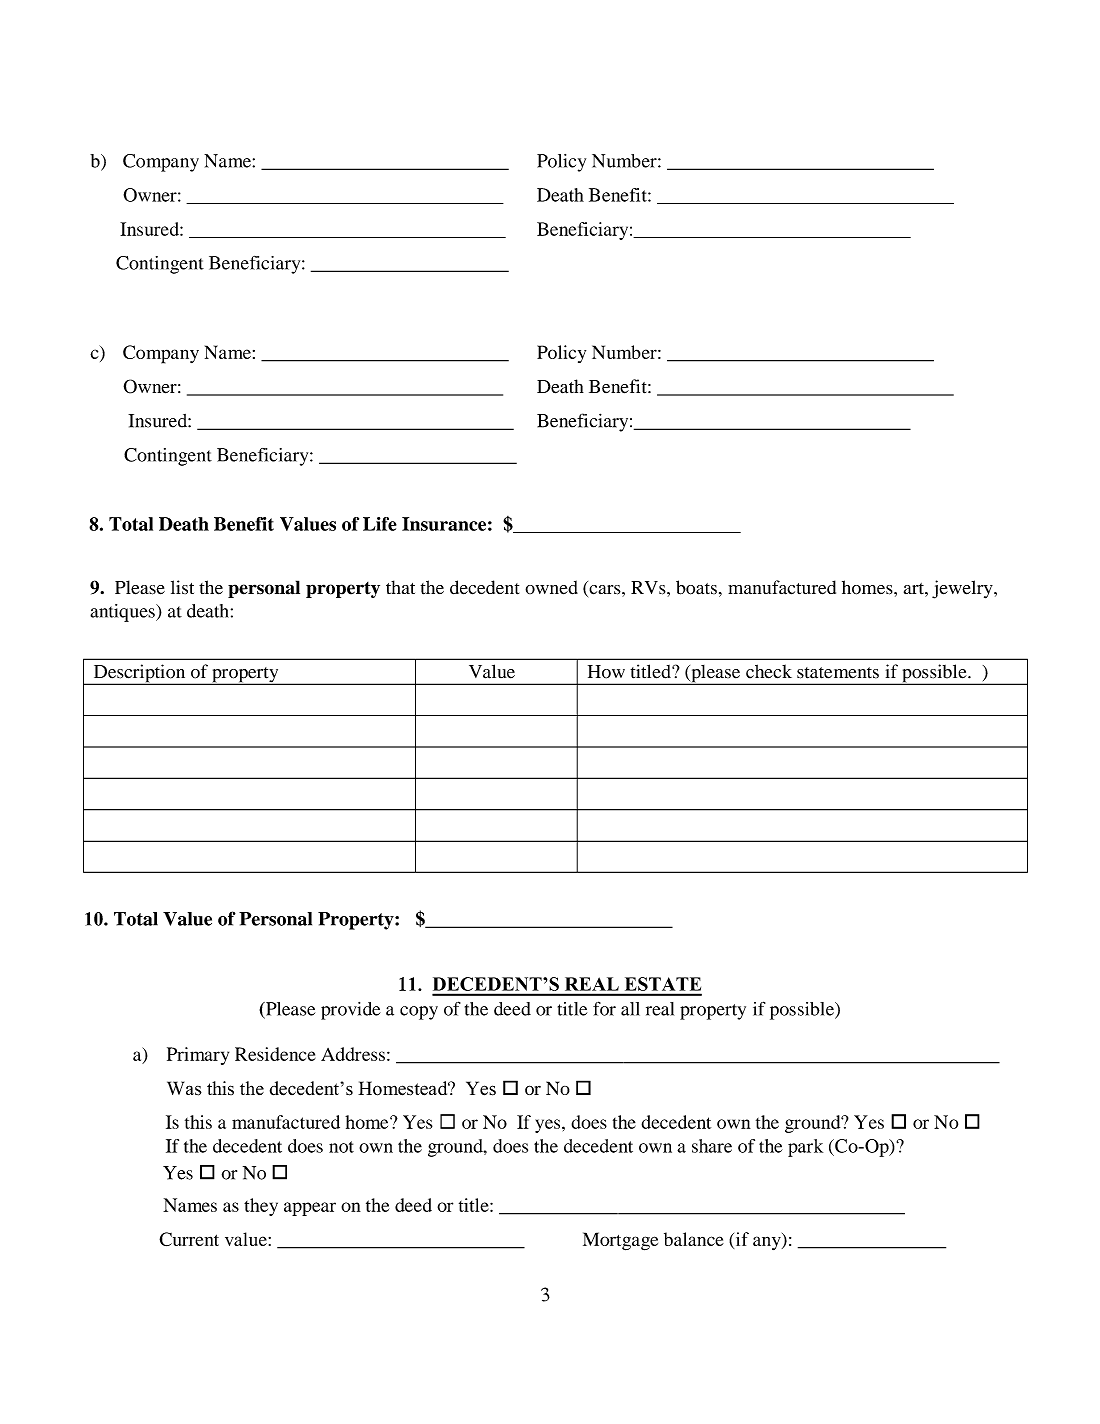 Image resolution: width=1100 pixels, height=1424 pixels. I want to click on Description, so click(139, 674).
